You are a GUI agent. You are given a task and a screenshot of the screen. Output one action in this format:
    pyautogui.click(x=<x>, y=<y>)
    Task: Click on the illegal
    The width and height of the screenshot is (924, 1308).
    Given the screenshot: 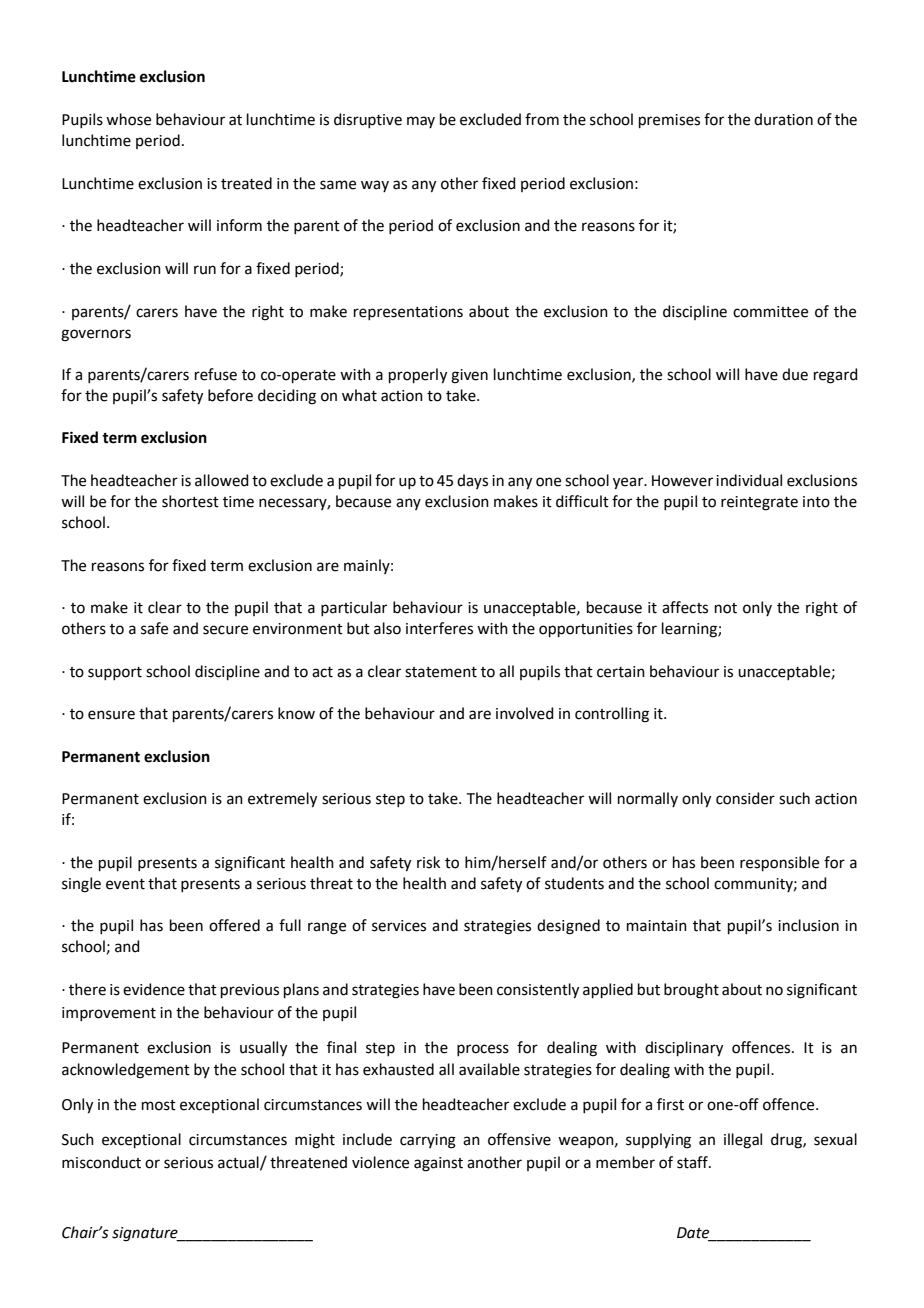 What is the action you would take?
    pyautogui.click(x=743, y=1141)
